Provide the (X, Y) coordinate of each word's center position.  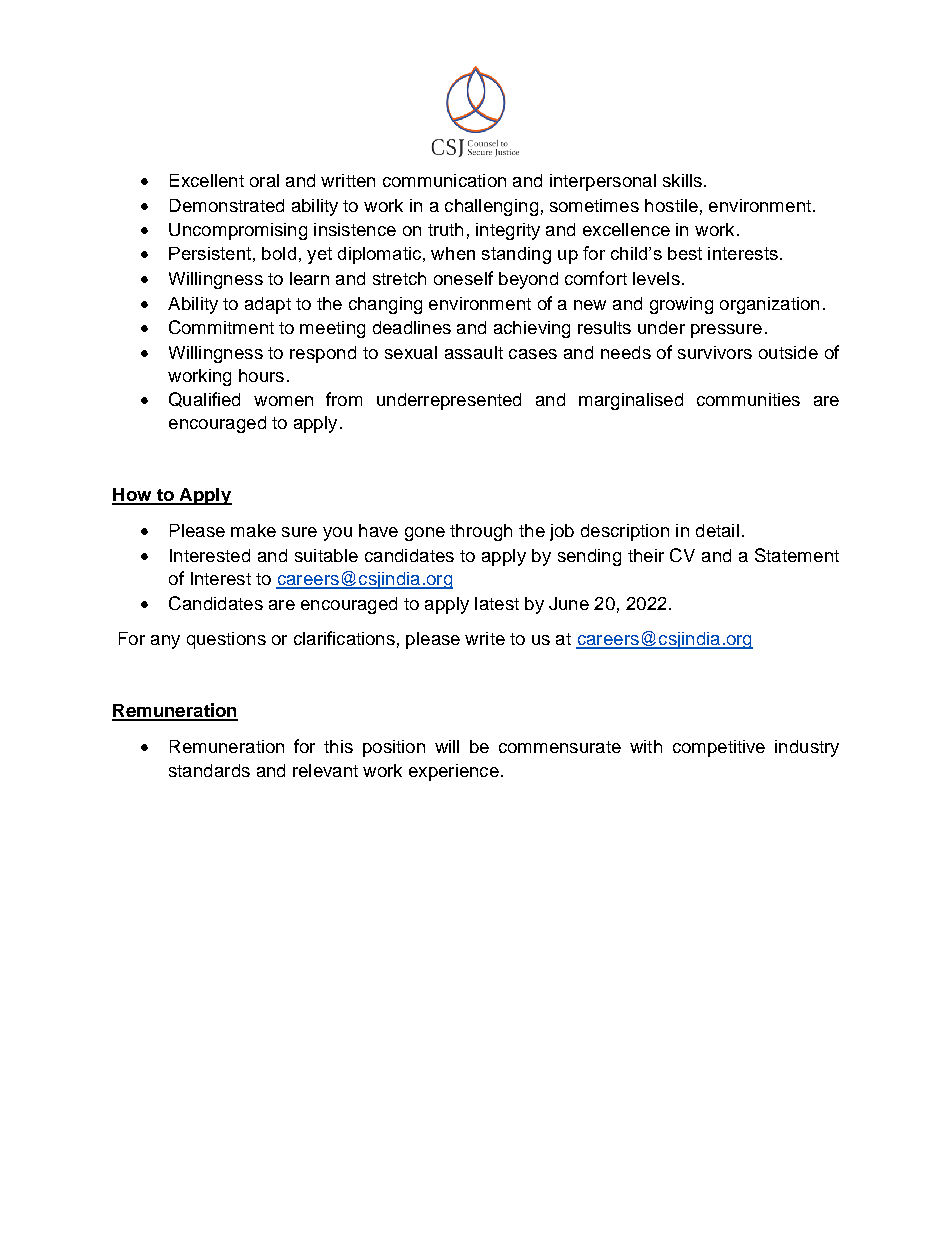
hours (261, 375)
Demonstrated (227, 205)
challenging (491, 207)
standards (209, 770)
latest (497, 603)
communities (748, 399)
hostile (671, 205)
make (253, 530)
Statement (797, 555)
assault (474, 352)
